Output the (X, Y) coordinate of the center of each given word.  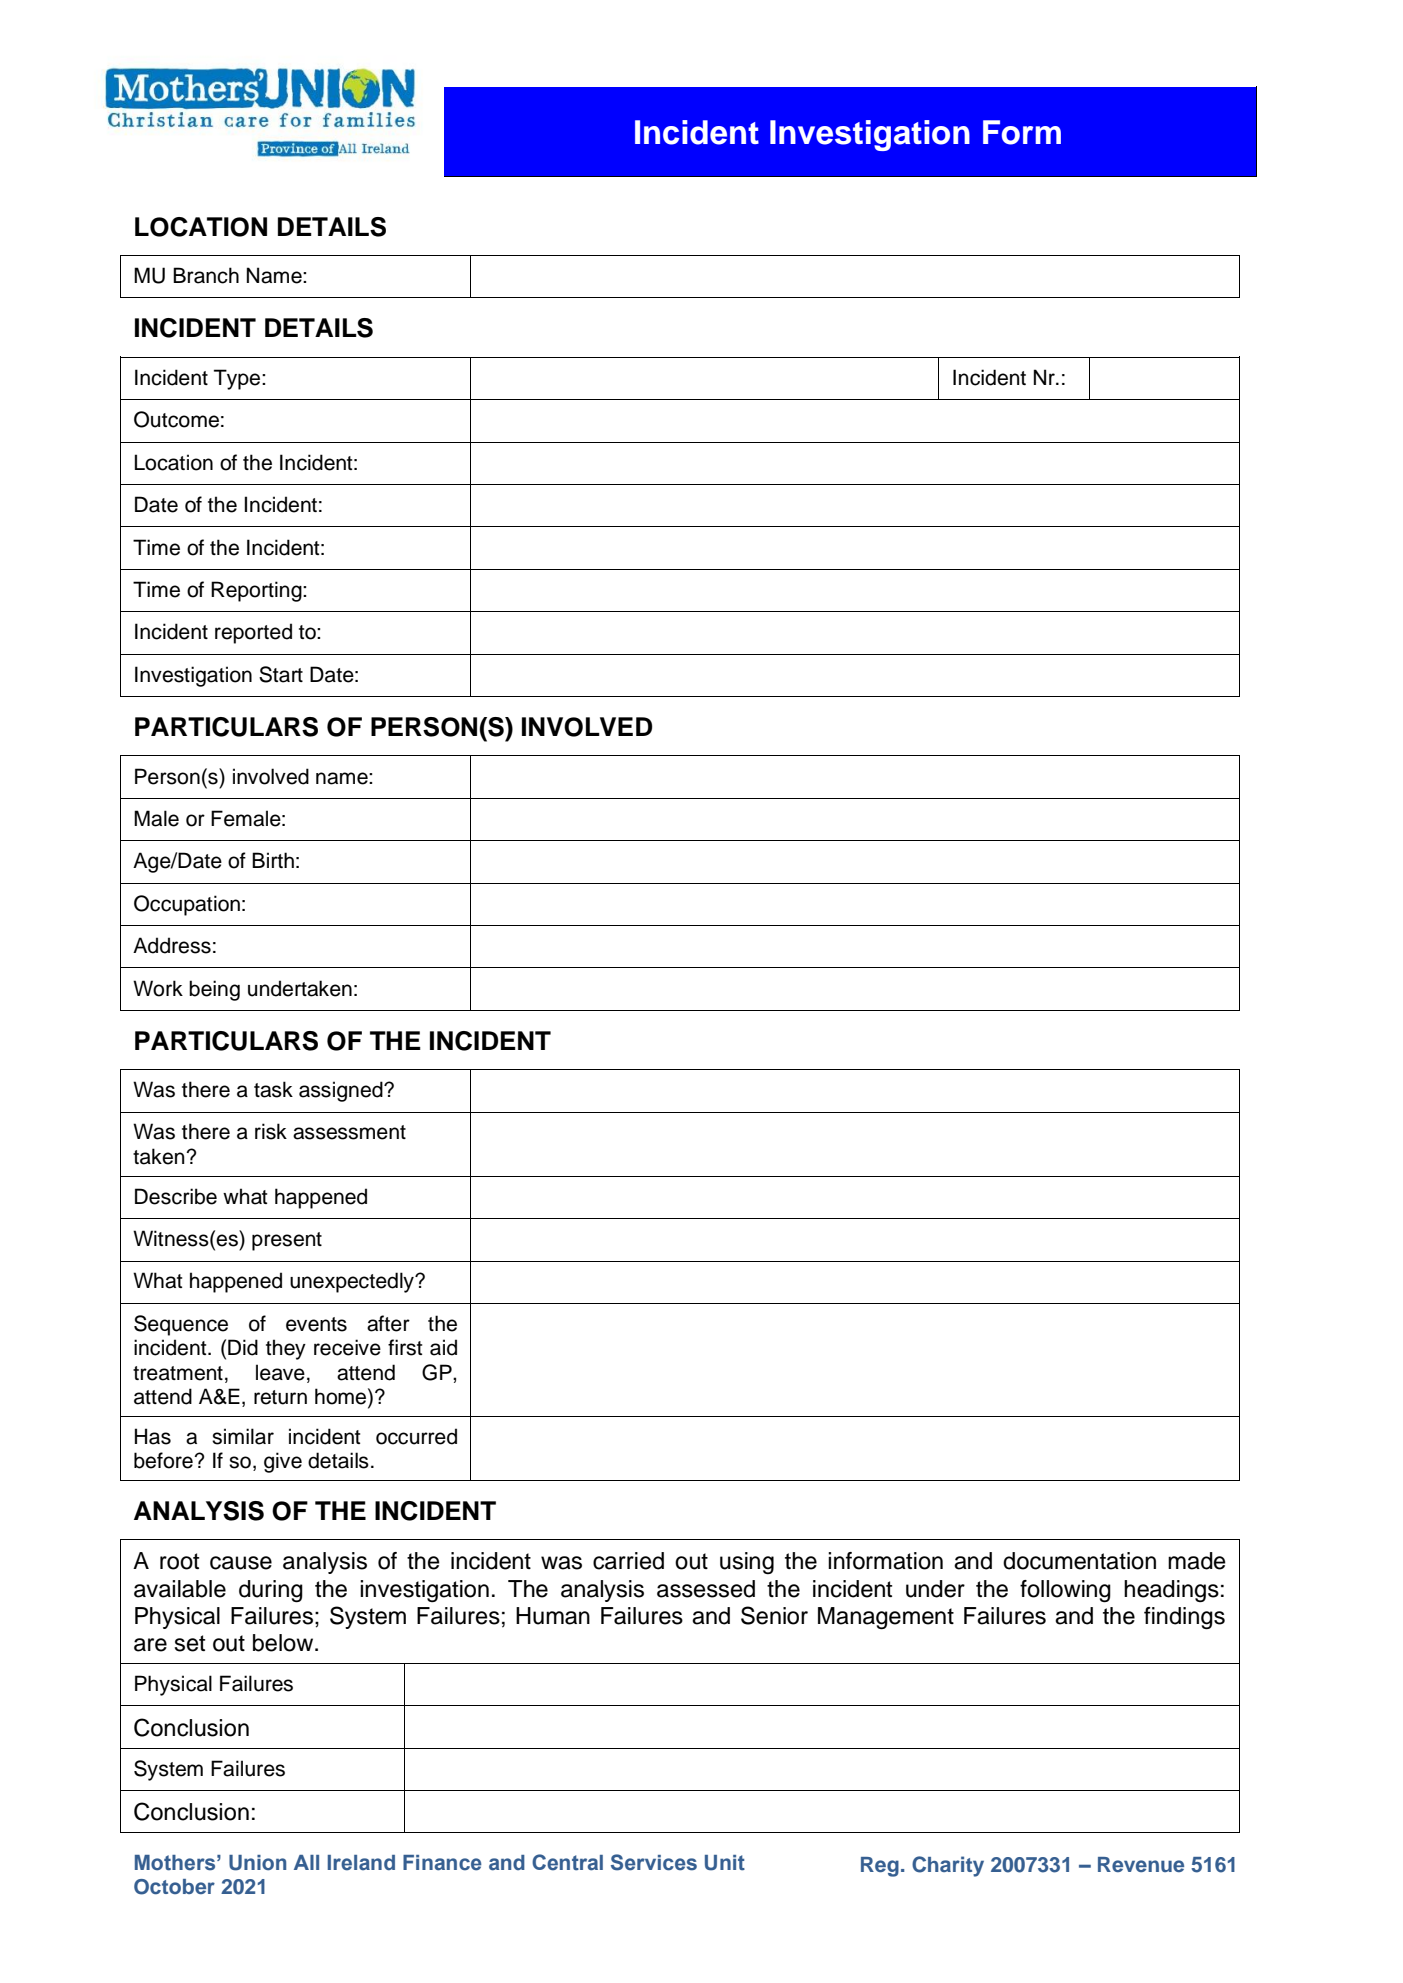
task (273, 1089)
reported (253, 633)
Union (257, 1863)
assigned (342, 1091)
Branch (206, 275)
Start (281, 674)
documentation (1079, 1561)
